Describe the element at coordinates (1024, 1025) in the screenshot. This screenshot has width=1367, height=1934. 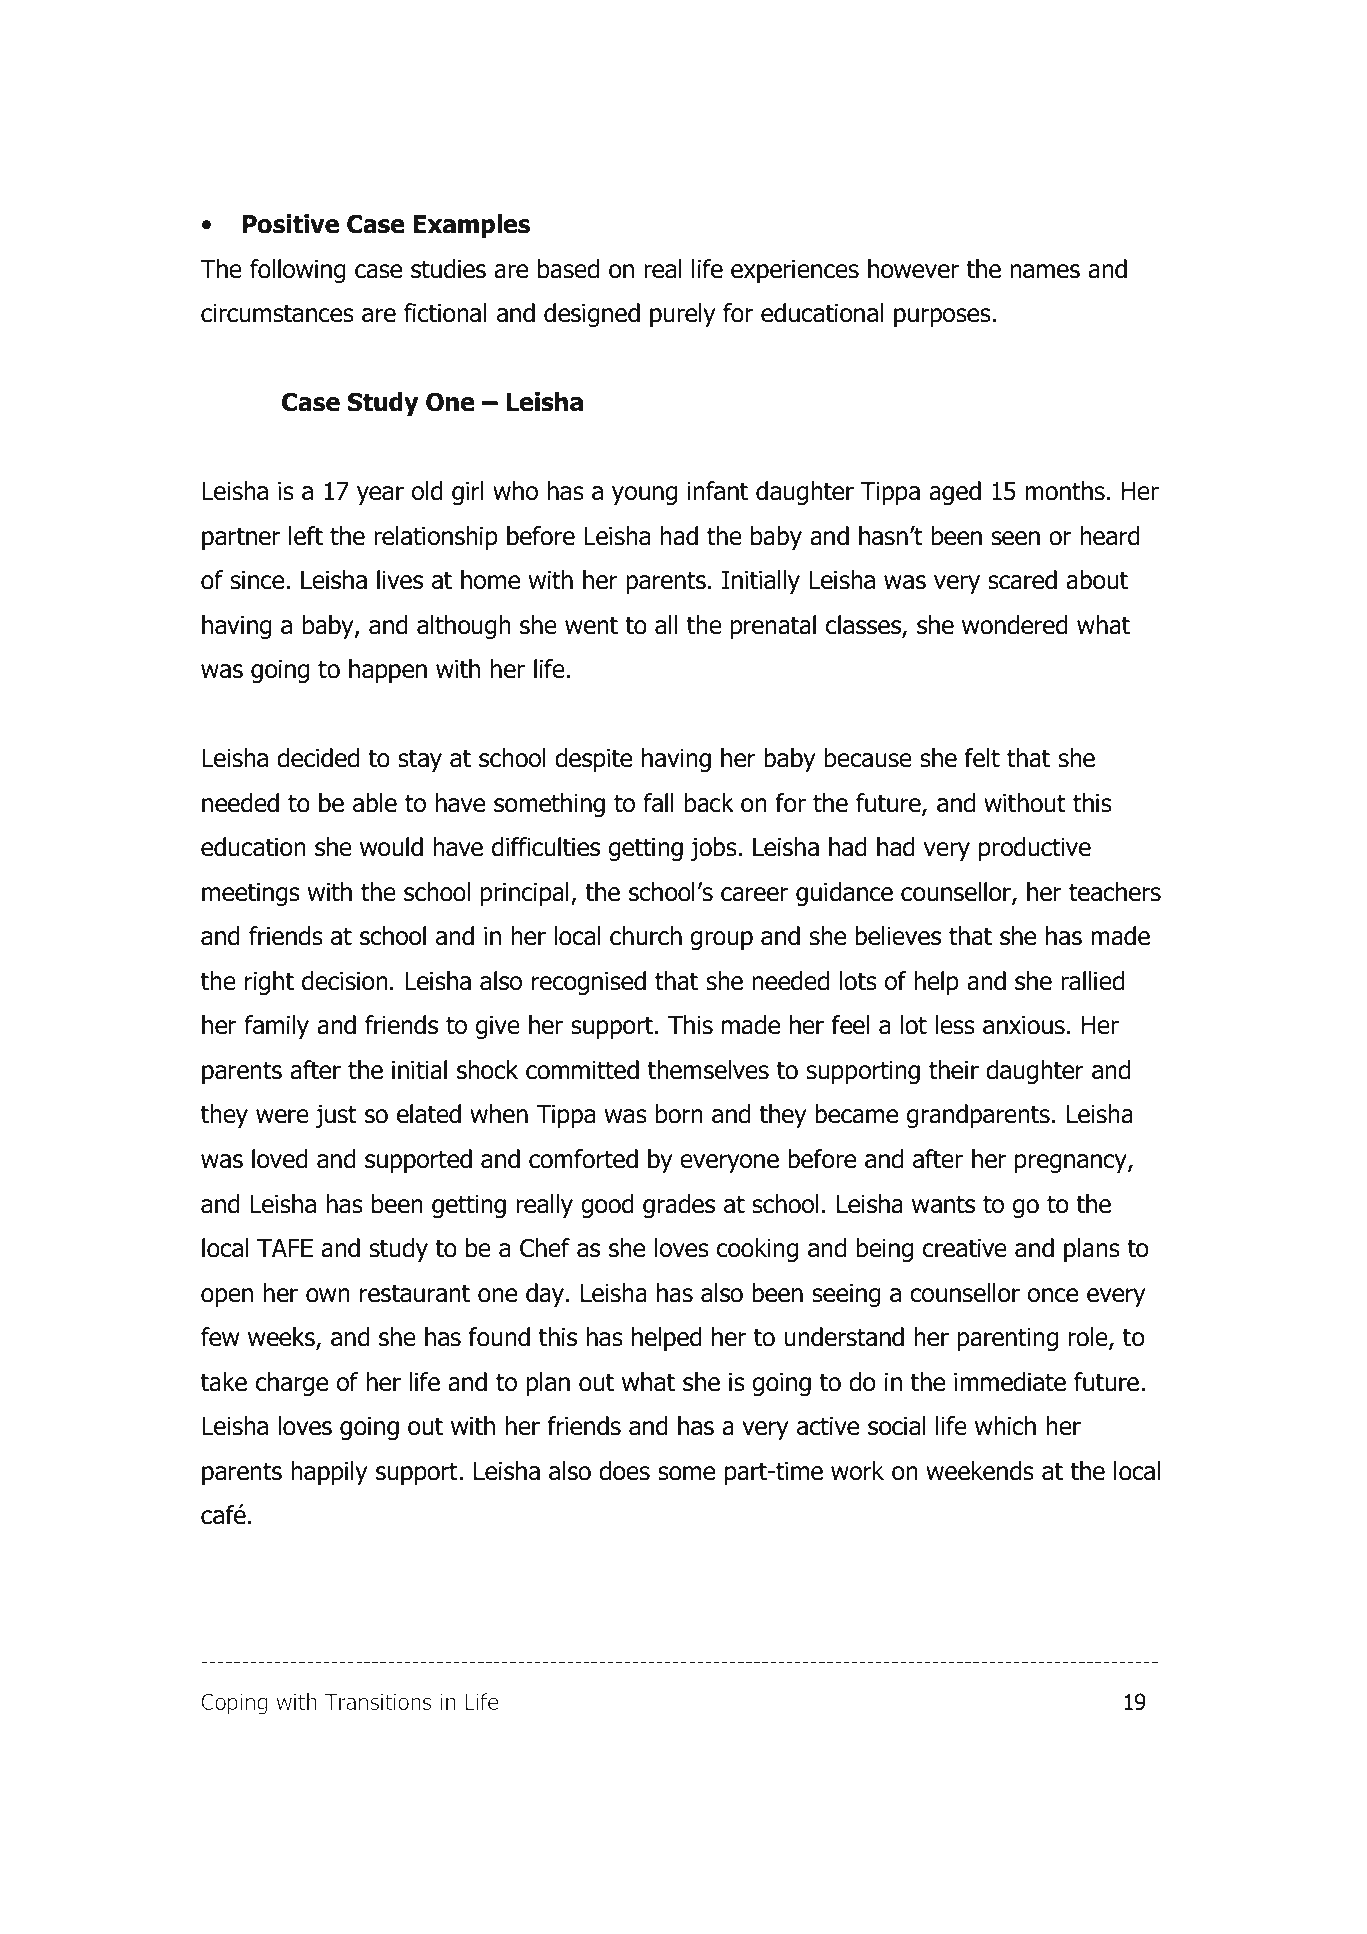
I see `anxious` at that location.
